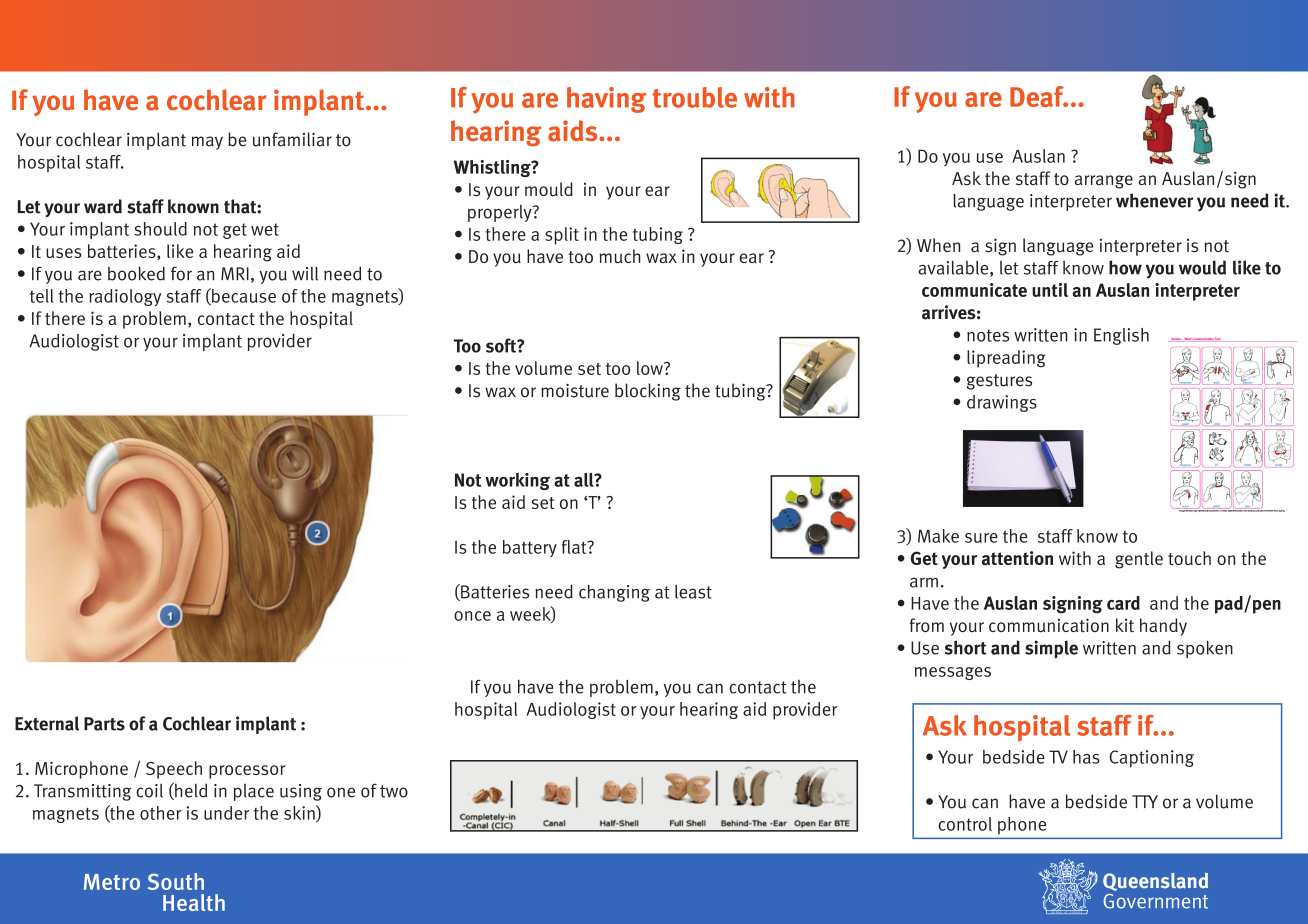 The image size is (1308, 924). What do you see at coordinates (614, 593) in the image?
I see `changing` at bounding box center [614, 593].
